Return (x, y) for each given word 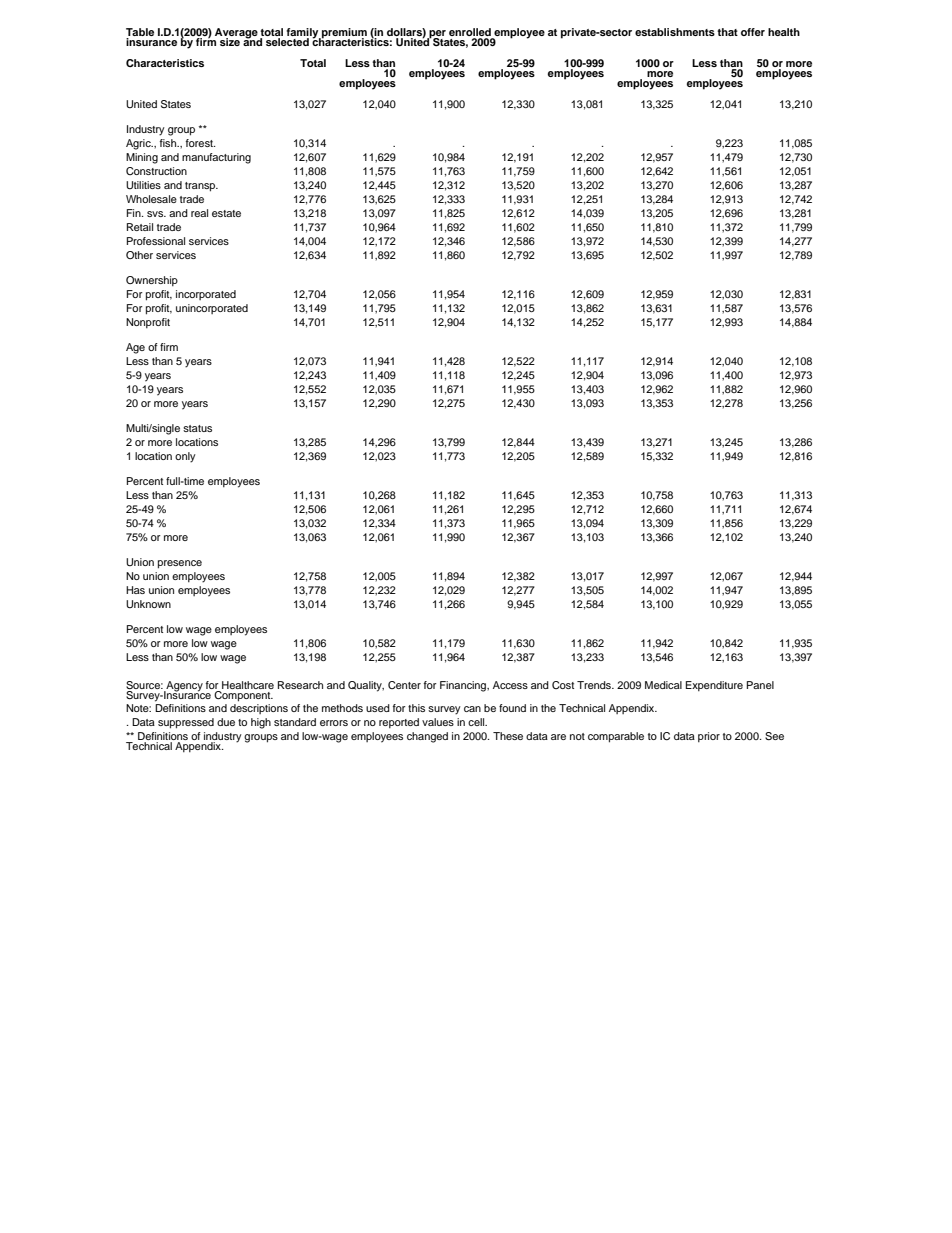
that (727, 32)
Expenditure (714, 686)
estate (226, 213)
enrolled (470, 32)
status (197, 428)
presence (180, 564)
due (226, 722)
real (199, 213)
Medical (663, 685)
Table (140, 32)
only (185, 457)
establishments (675, 32)
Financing (464, 686)
